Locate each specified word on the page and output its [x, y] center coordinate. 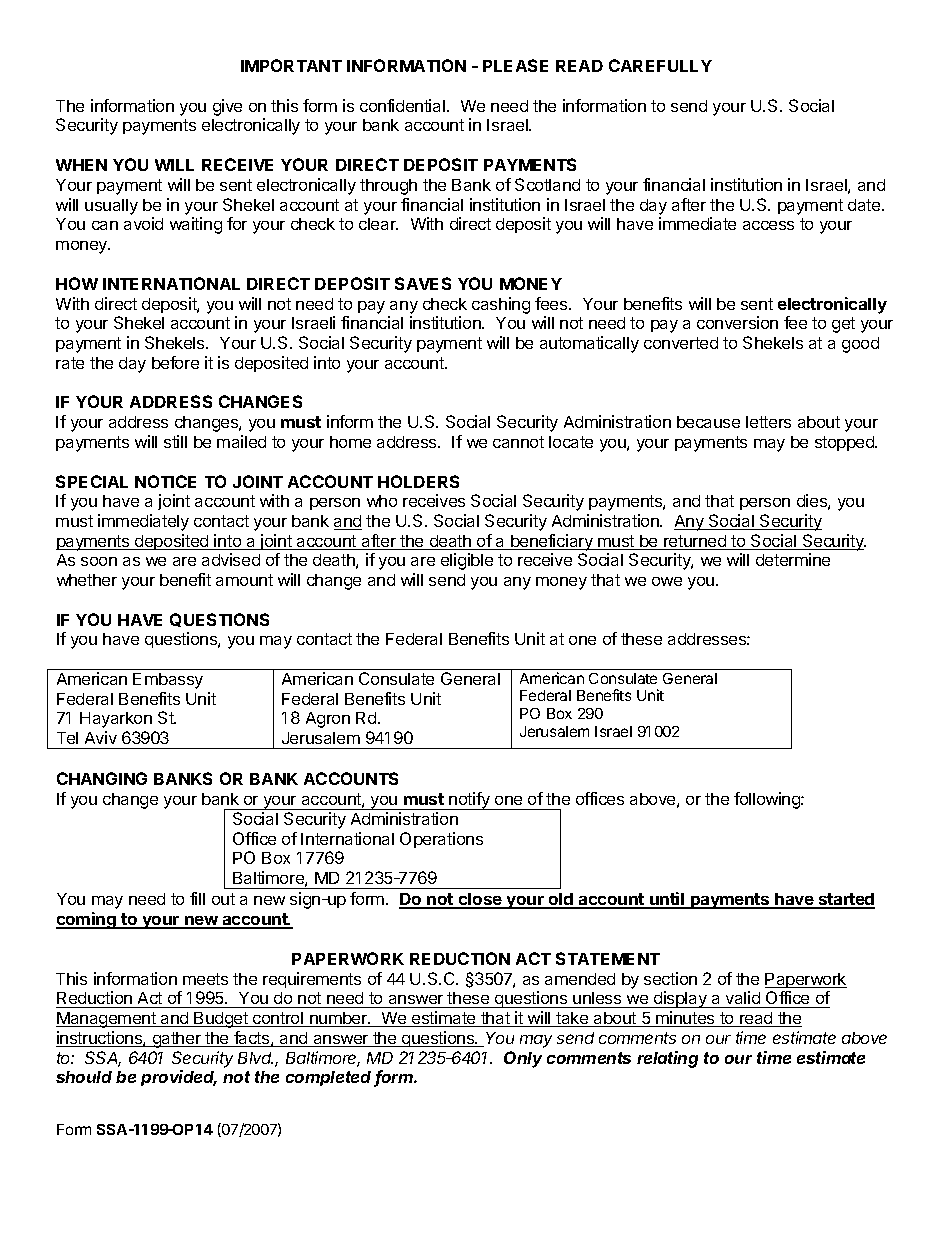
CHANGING [102, 778]
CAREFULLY [660, 65]
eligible [467, 561]
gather [176, 1040]
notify [469, 801]
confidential [402, 105]
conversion [737, 322]
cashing [501, 305]
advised [231, 559]
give [227, 107]
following [768, 800]
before [175, 362]
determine [793, 559]
